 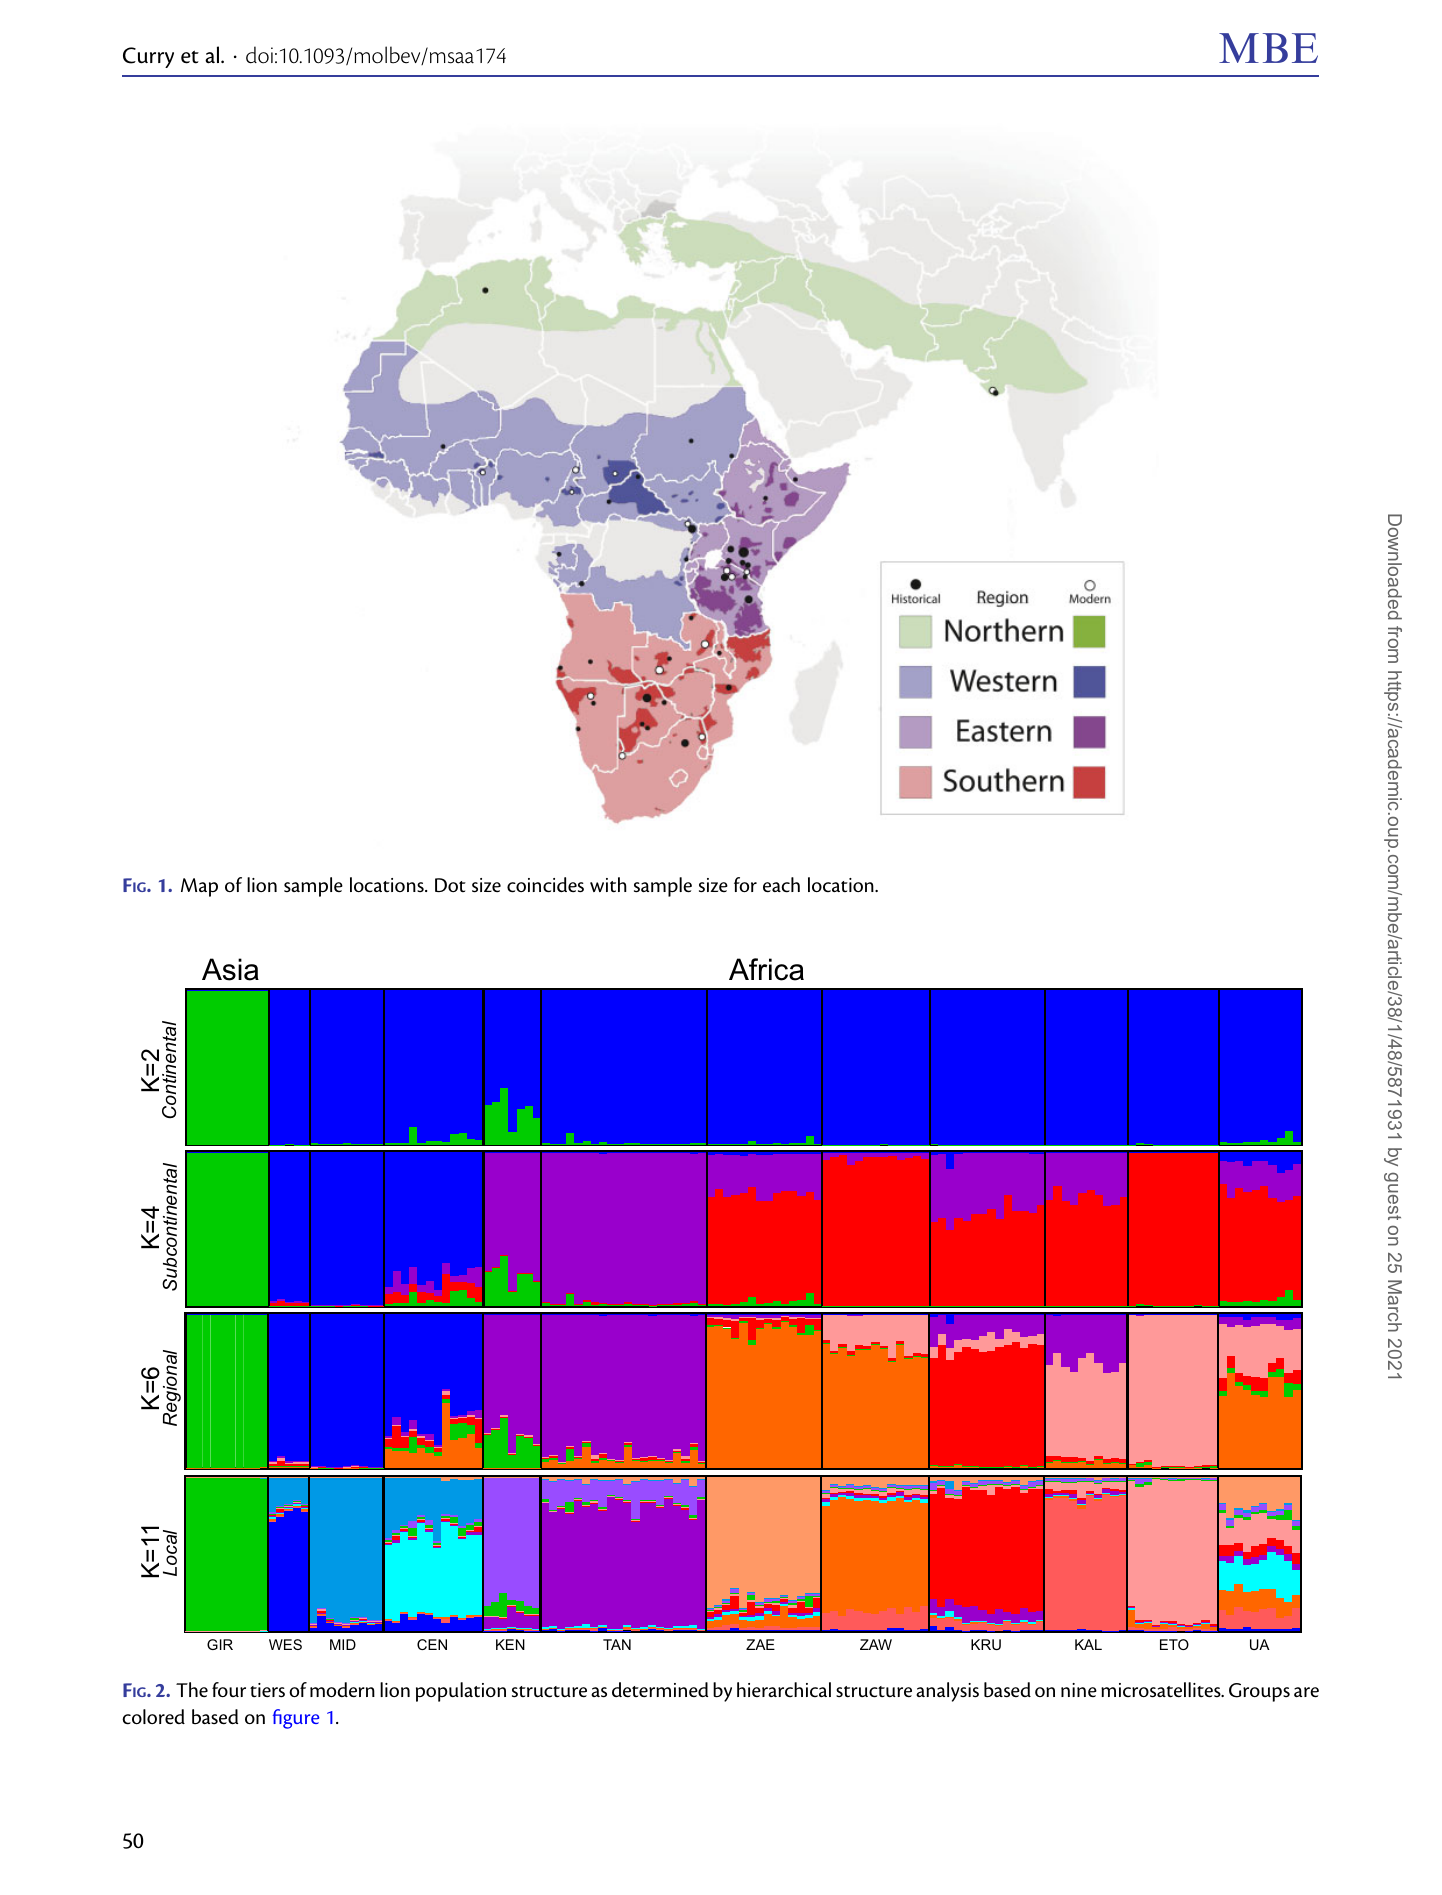 I want to click on Map, so click(x=199, y=887).
